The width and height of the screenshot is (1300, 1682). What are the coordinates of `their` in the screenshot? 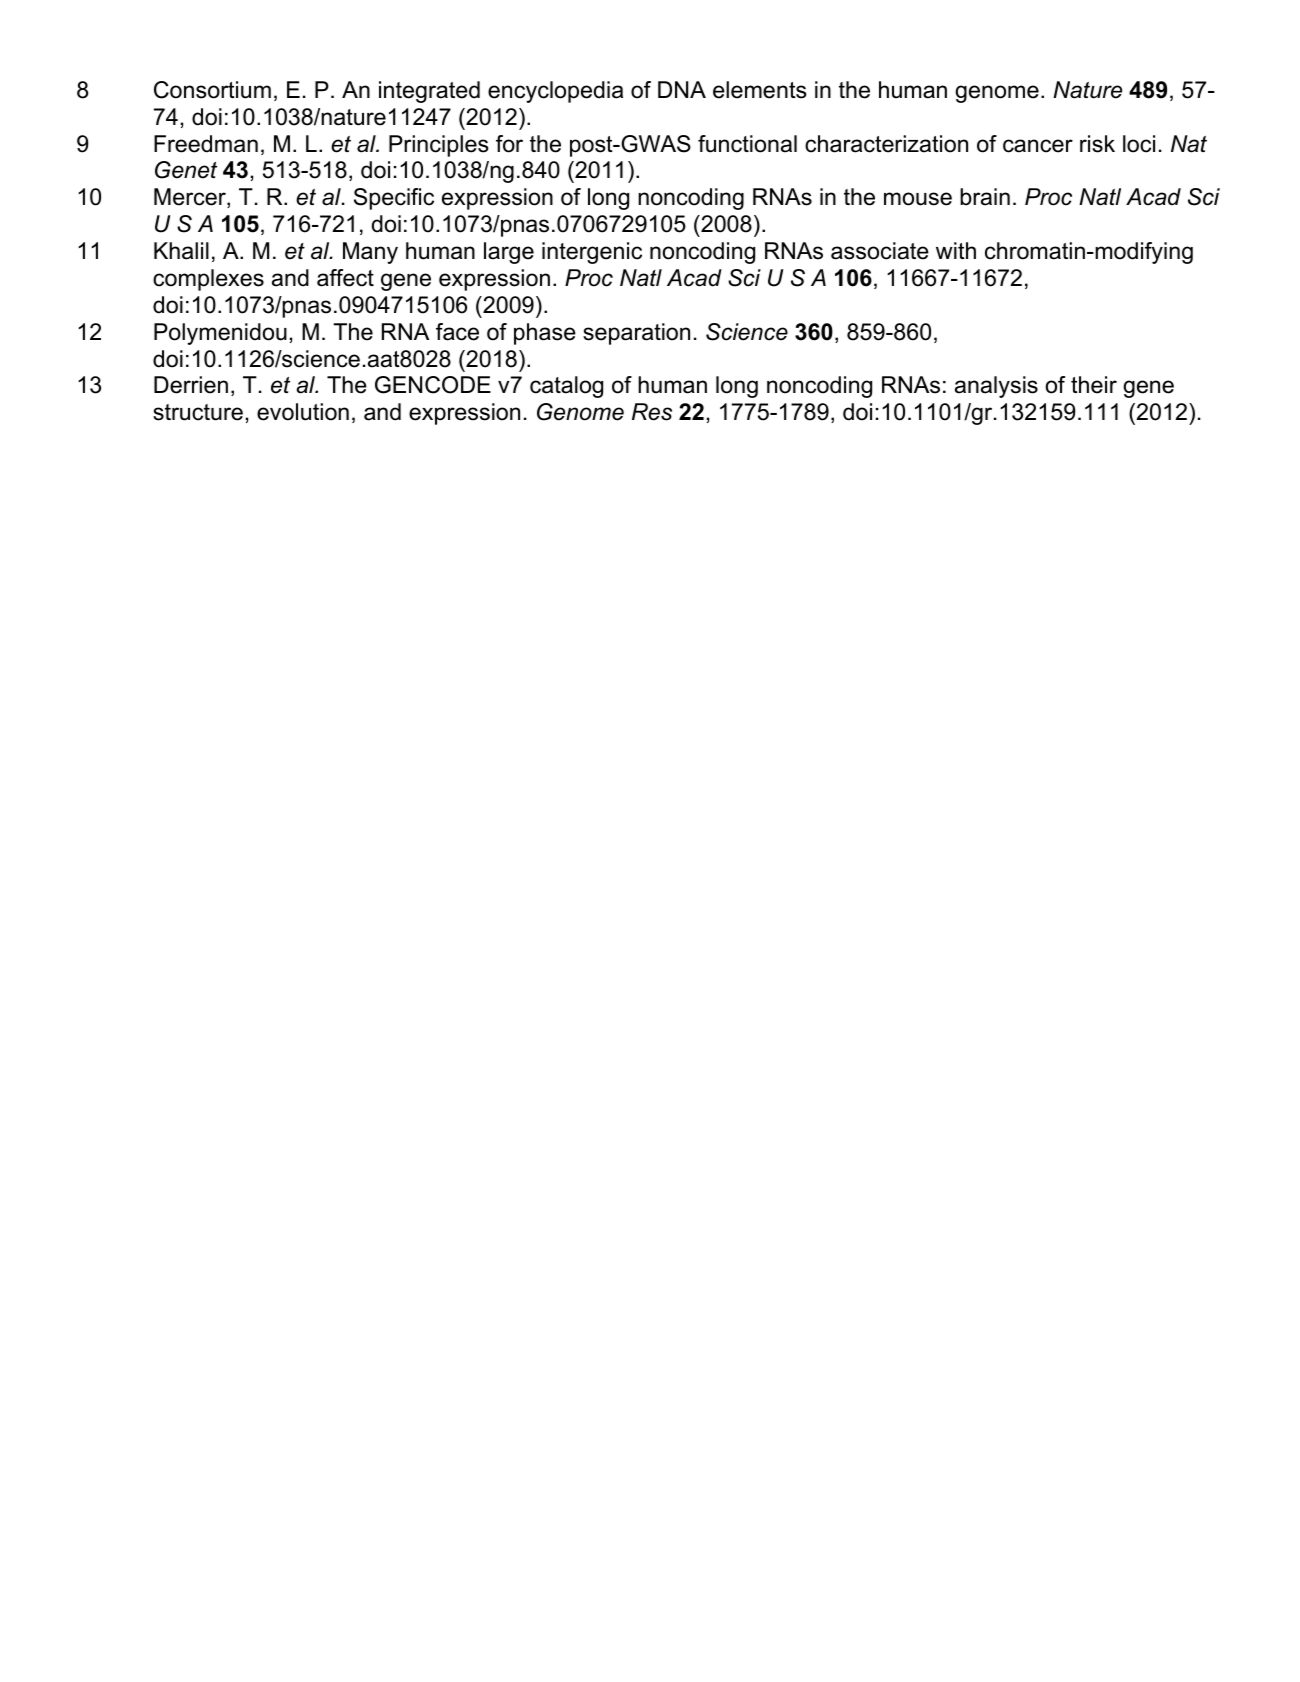 It's located at (1094, 385).
